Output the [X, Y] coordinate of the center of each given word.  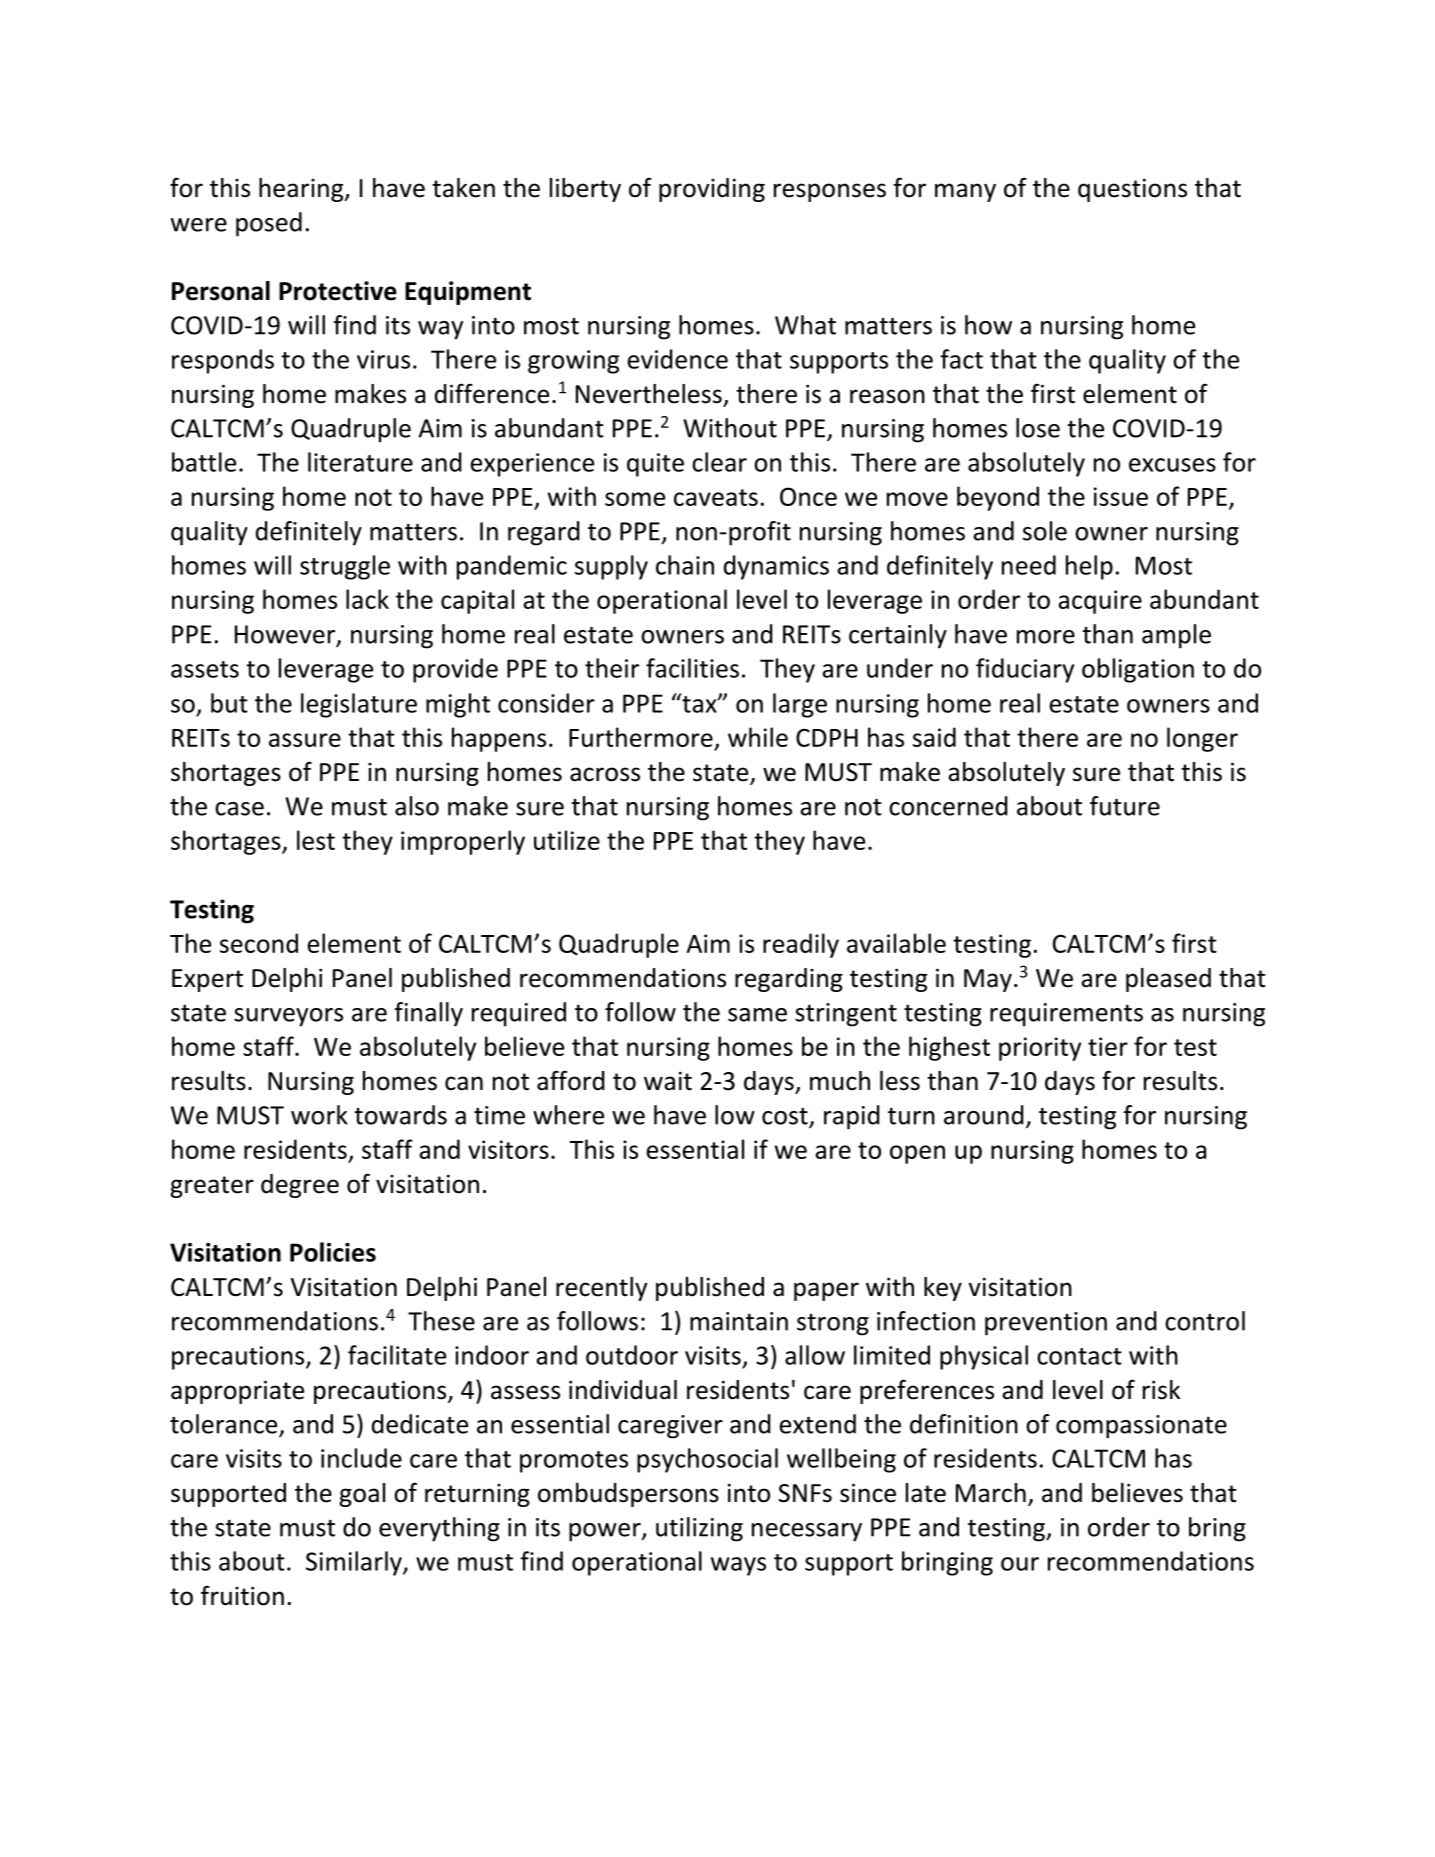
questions [1132, 190]
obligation [1138, 670]
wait [668, 1081]
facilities [692, 668]
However [286, 635]
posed [269, 224]
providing [712, 190]
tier [1108, 1046]
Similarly [355, 1563]
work [319, 1115]
